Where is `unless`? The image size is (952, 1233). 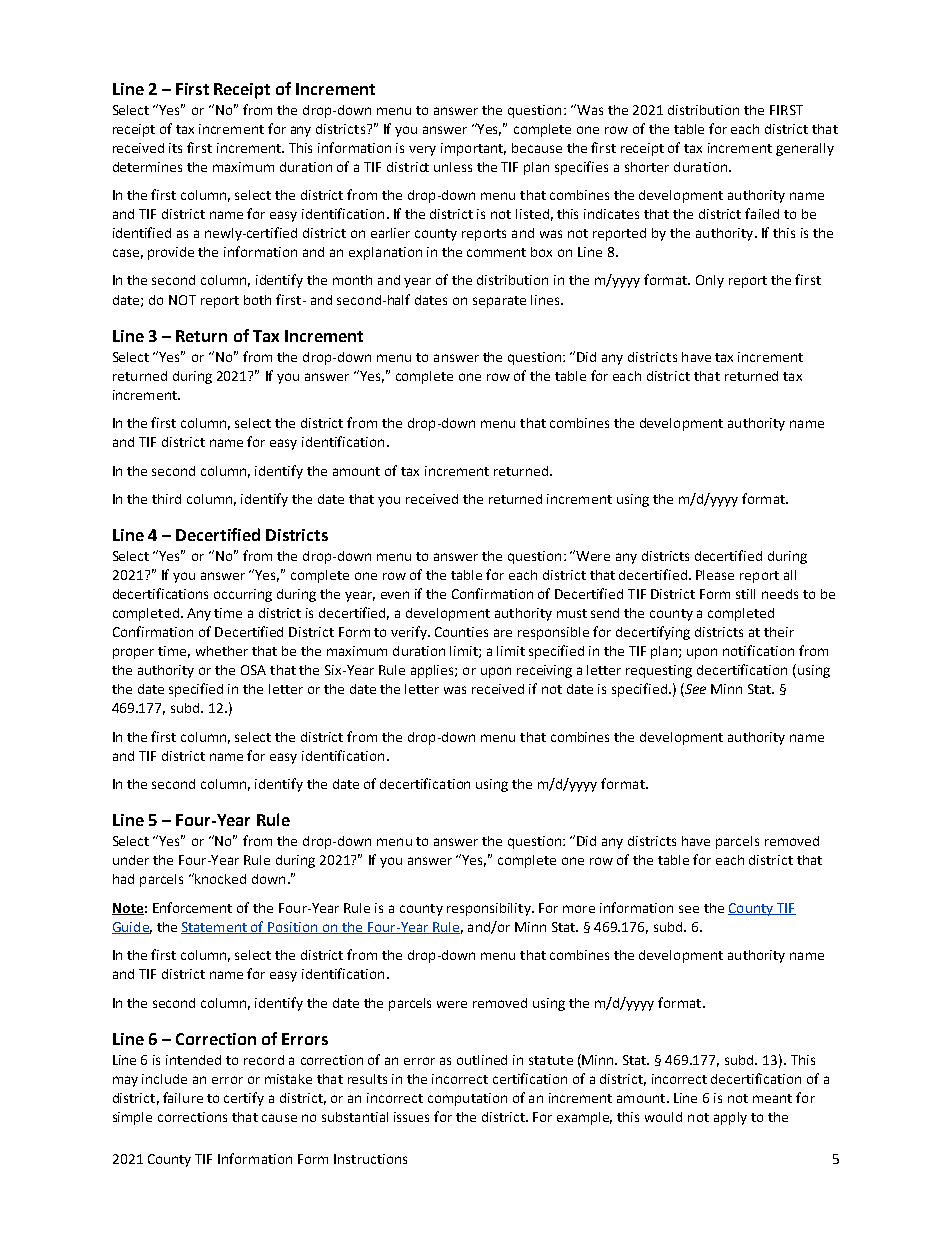
unless is located at coordinates (453, 167).
